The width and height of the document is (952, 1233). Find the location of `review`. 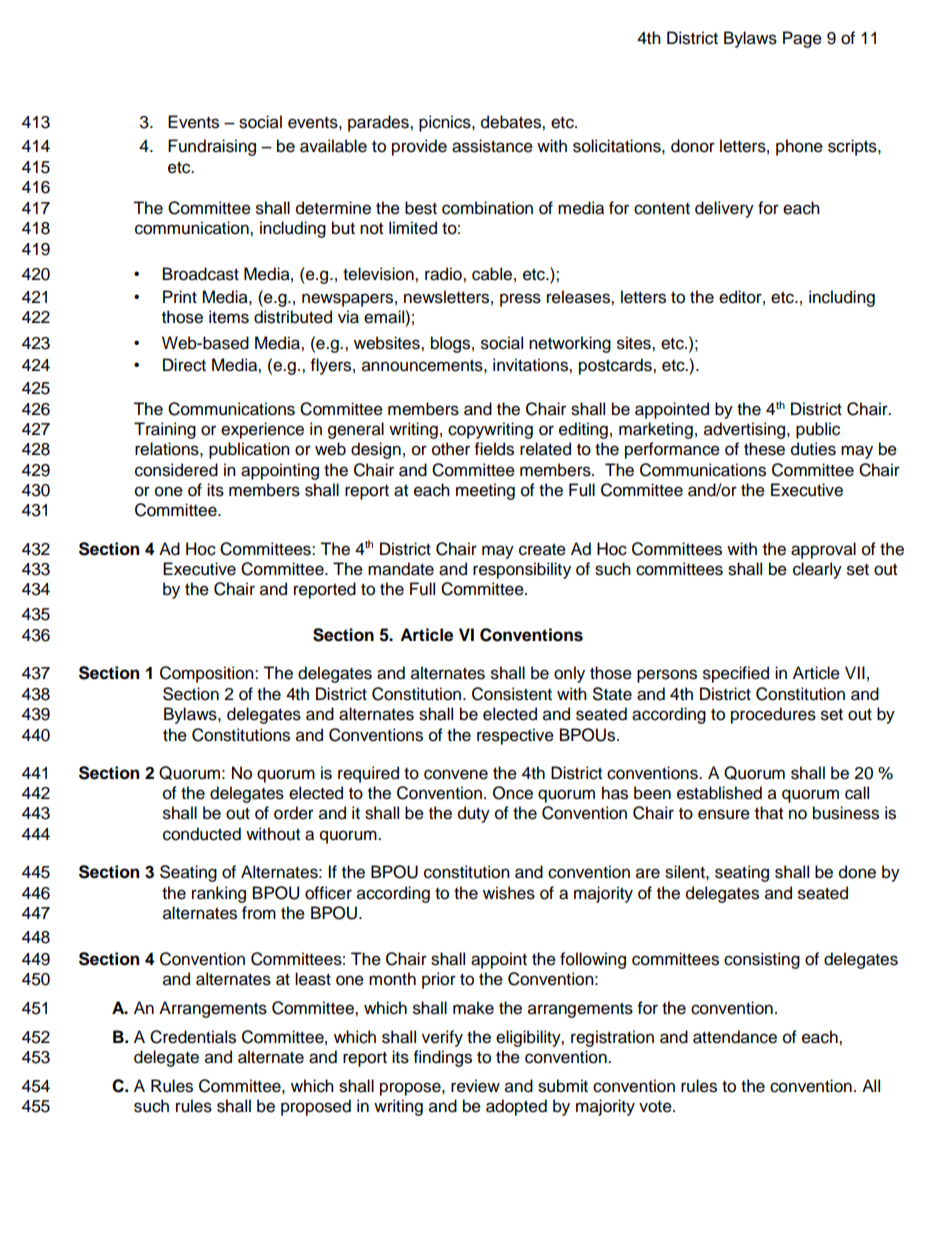

review is located at coordinates (475, 1086).
